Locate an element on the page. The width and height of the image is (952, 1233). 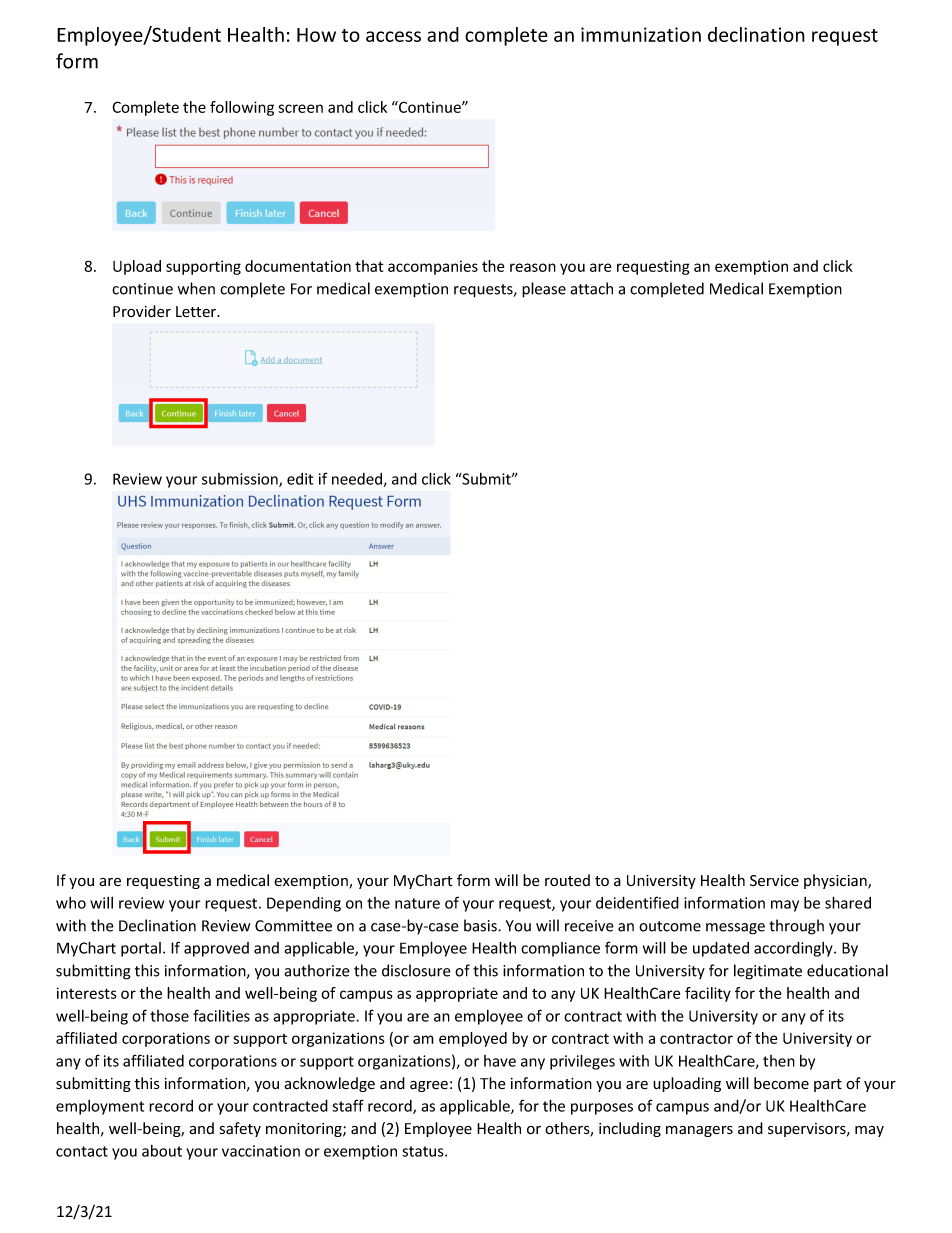
accompanies is located at coordinates (433, 267).
